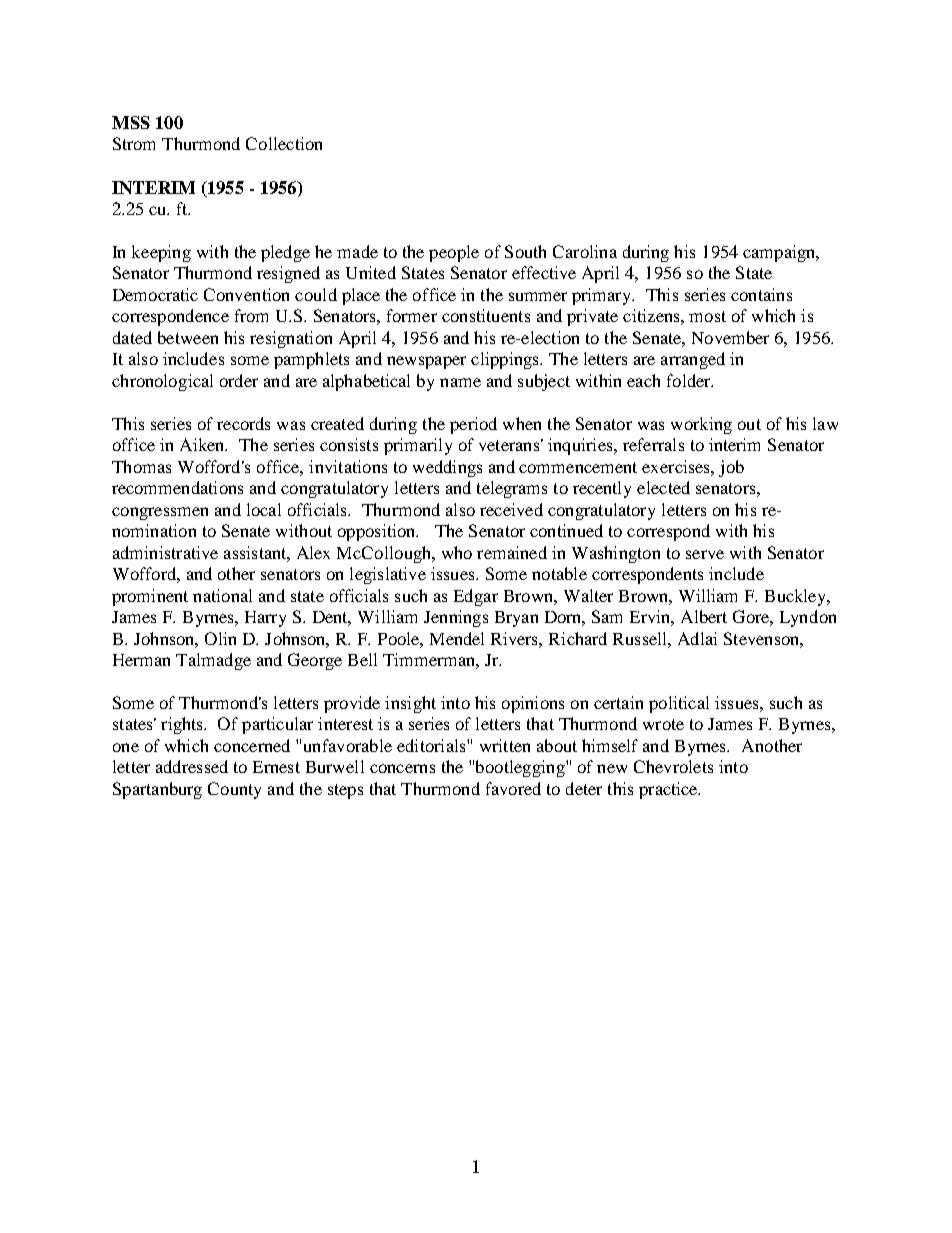 This screenshot has height=1233, width=952. I want to click on national, so click(222, 595).
